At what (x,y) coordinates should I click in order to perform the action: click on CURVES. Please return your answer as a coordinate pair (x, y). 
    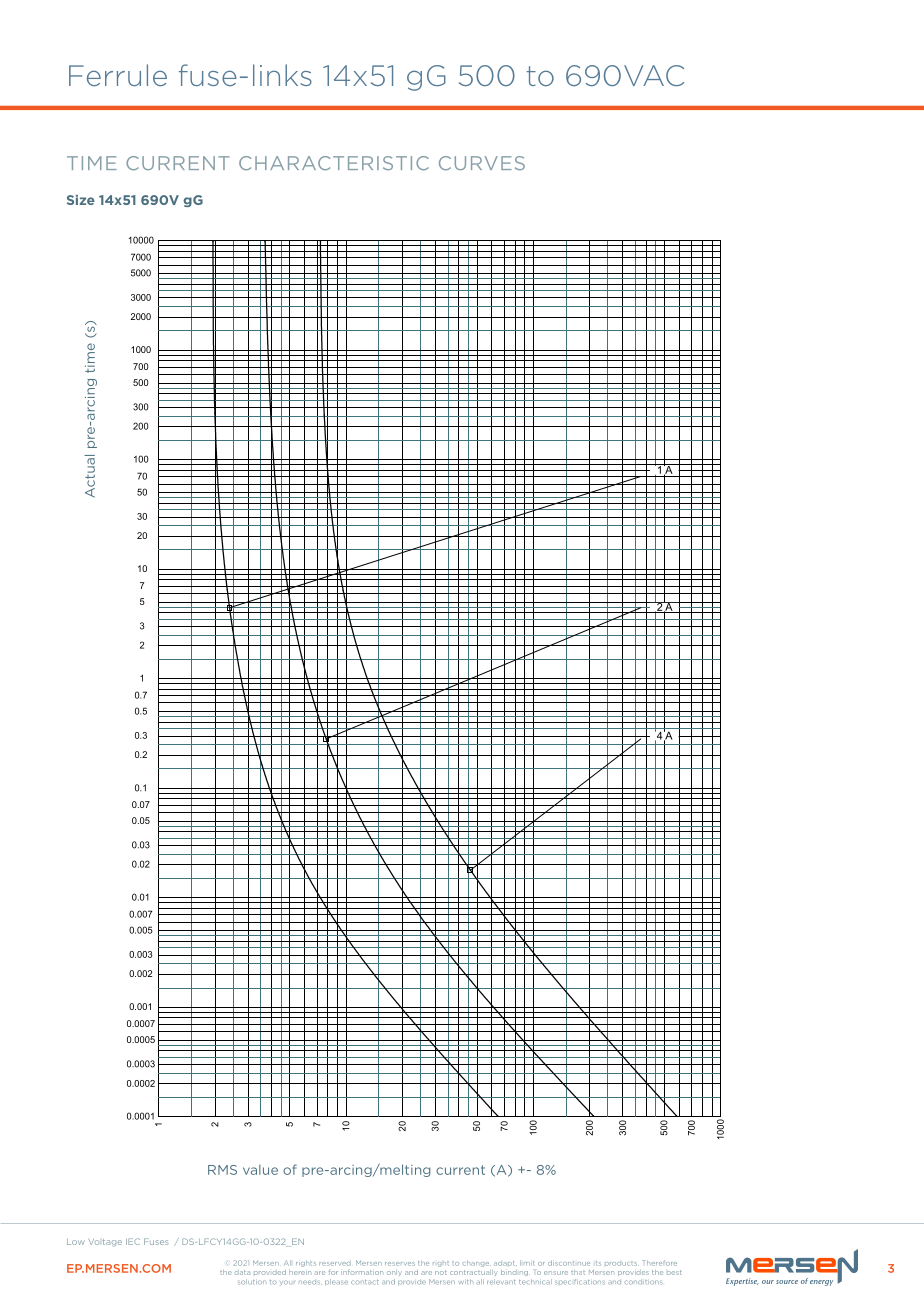
    Looking at the image, I should click on (482, 163).
